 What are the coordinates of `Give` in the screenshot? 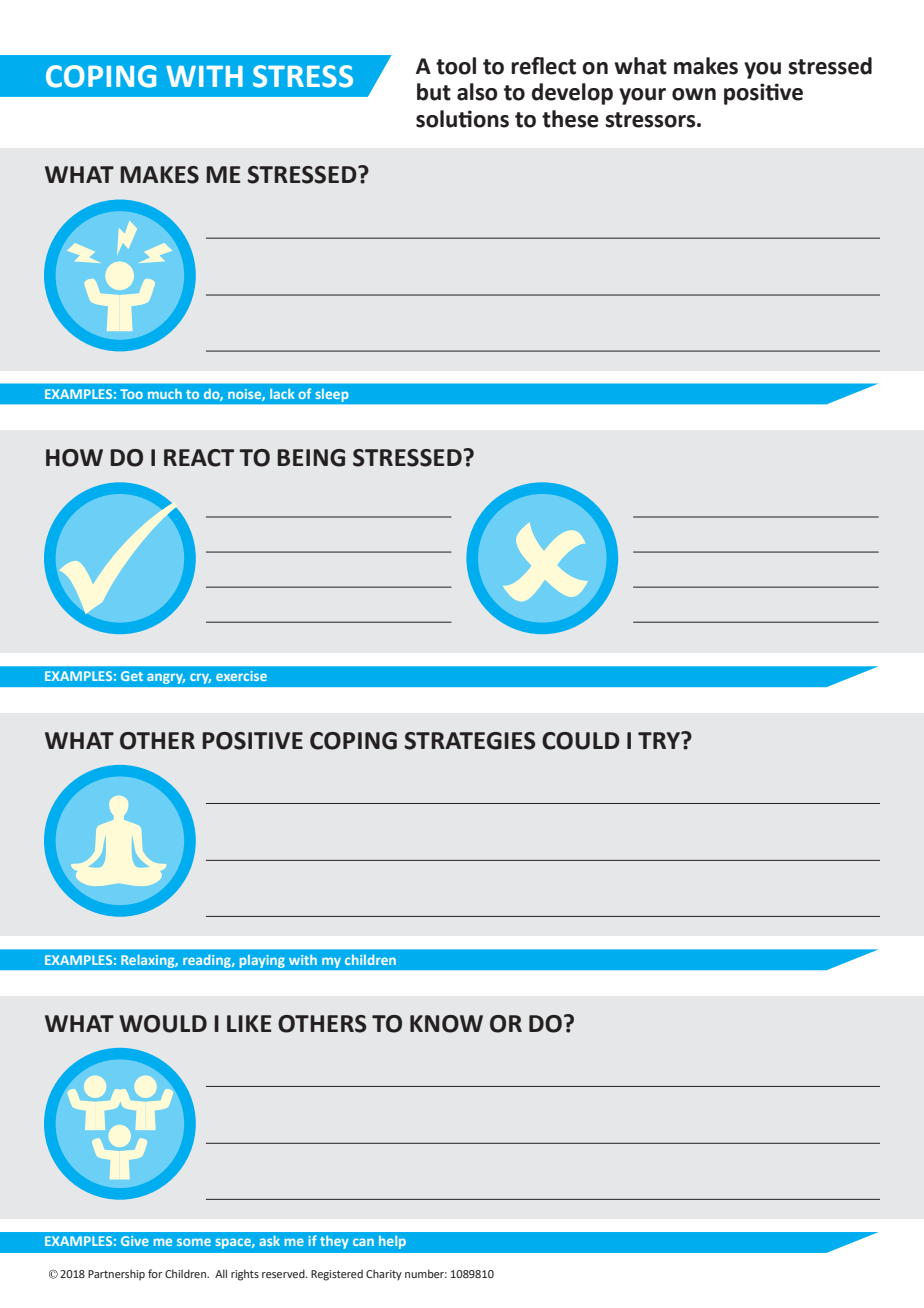 It's located at (135, 1241).
